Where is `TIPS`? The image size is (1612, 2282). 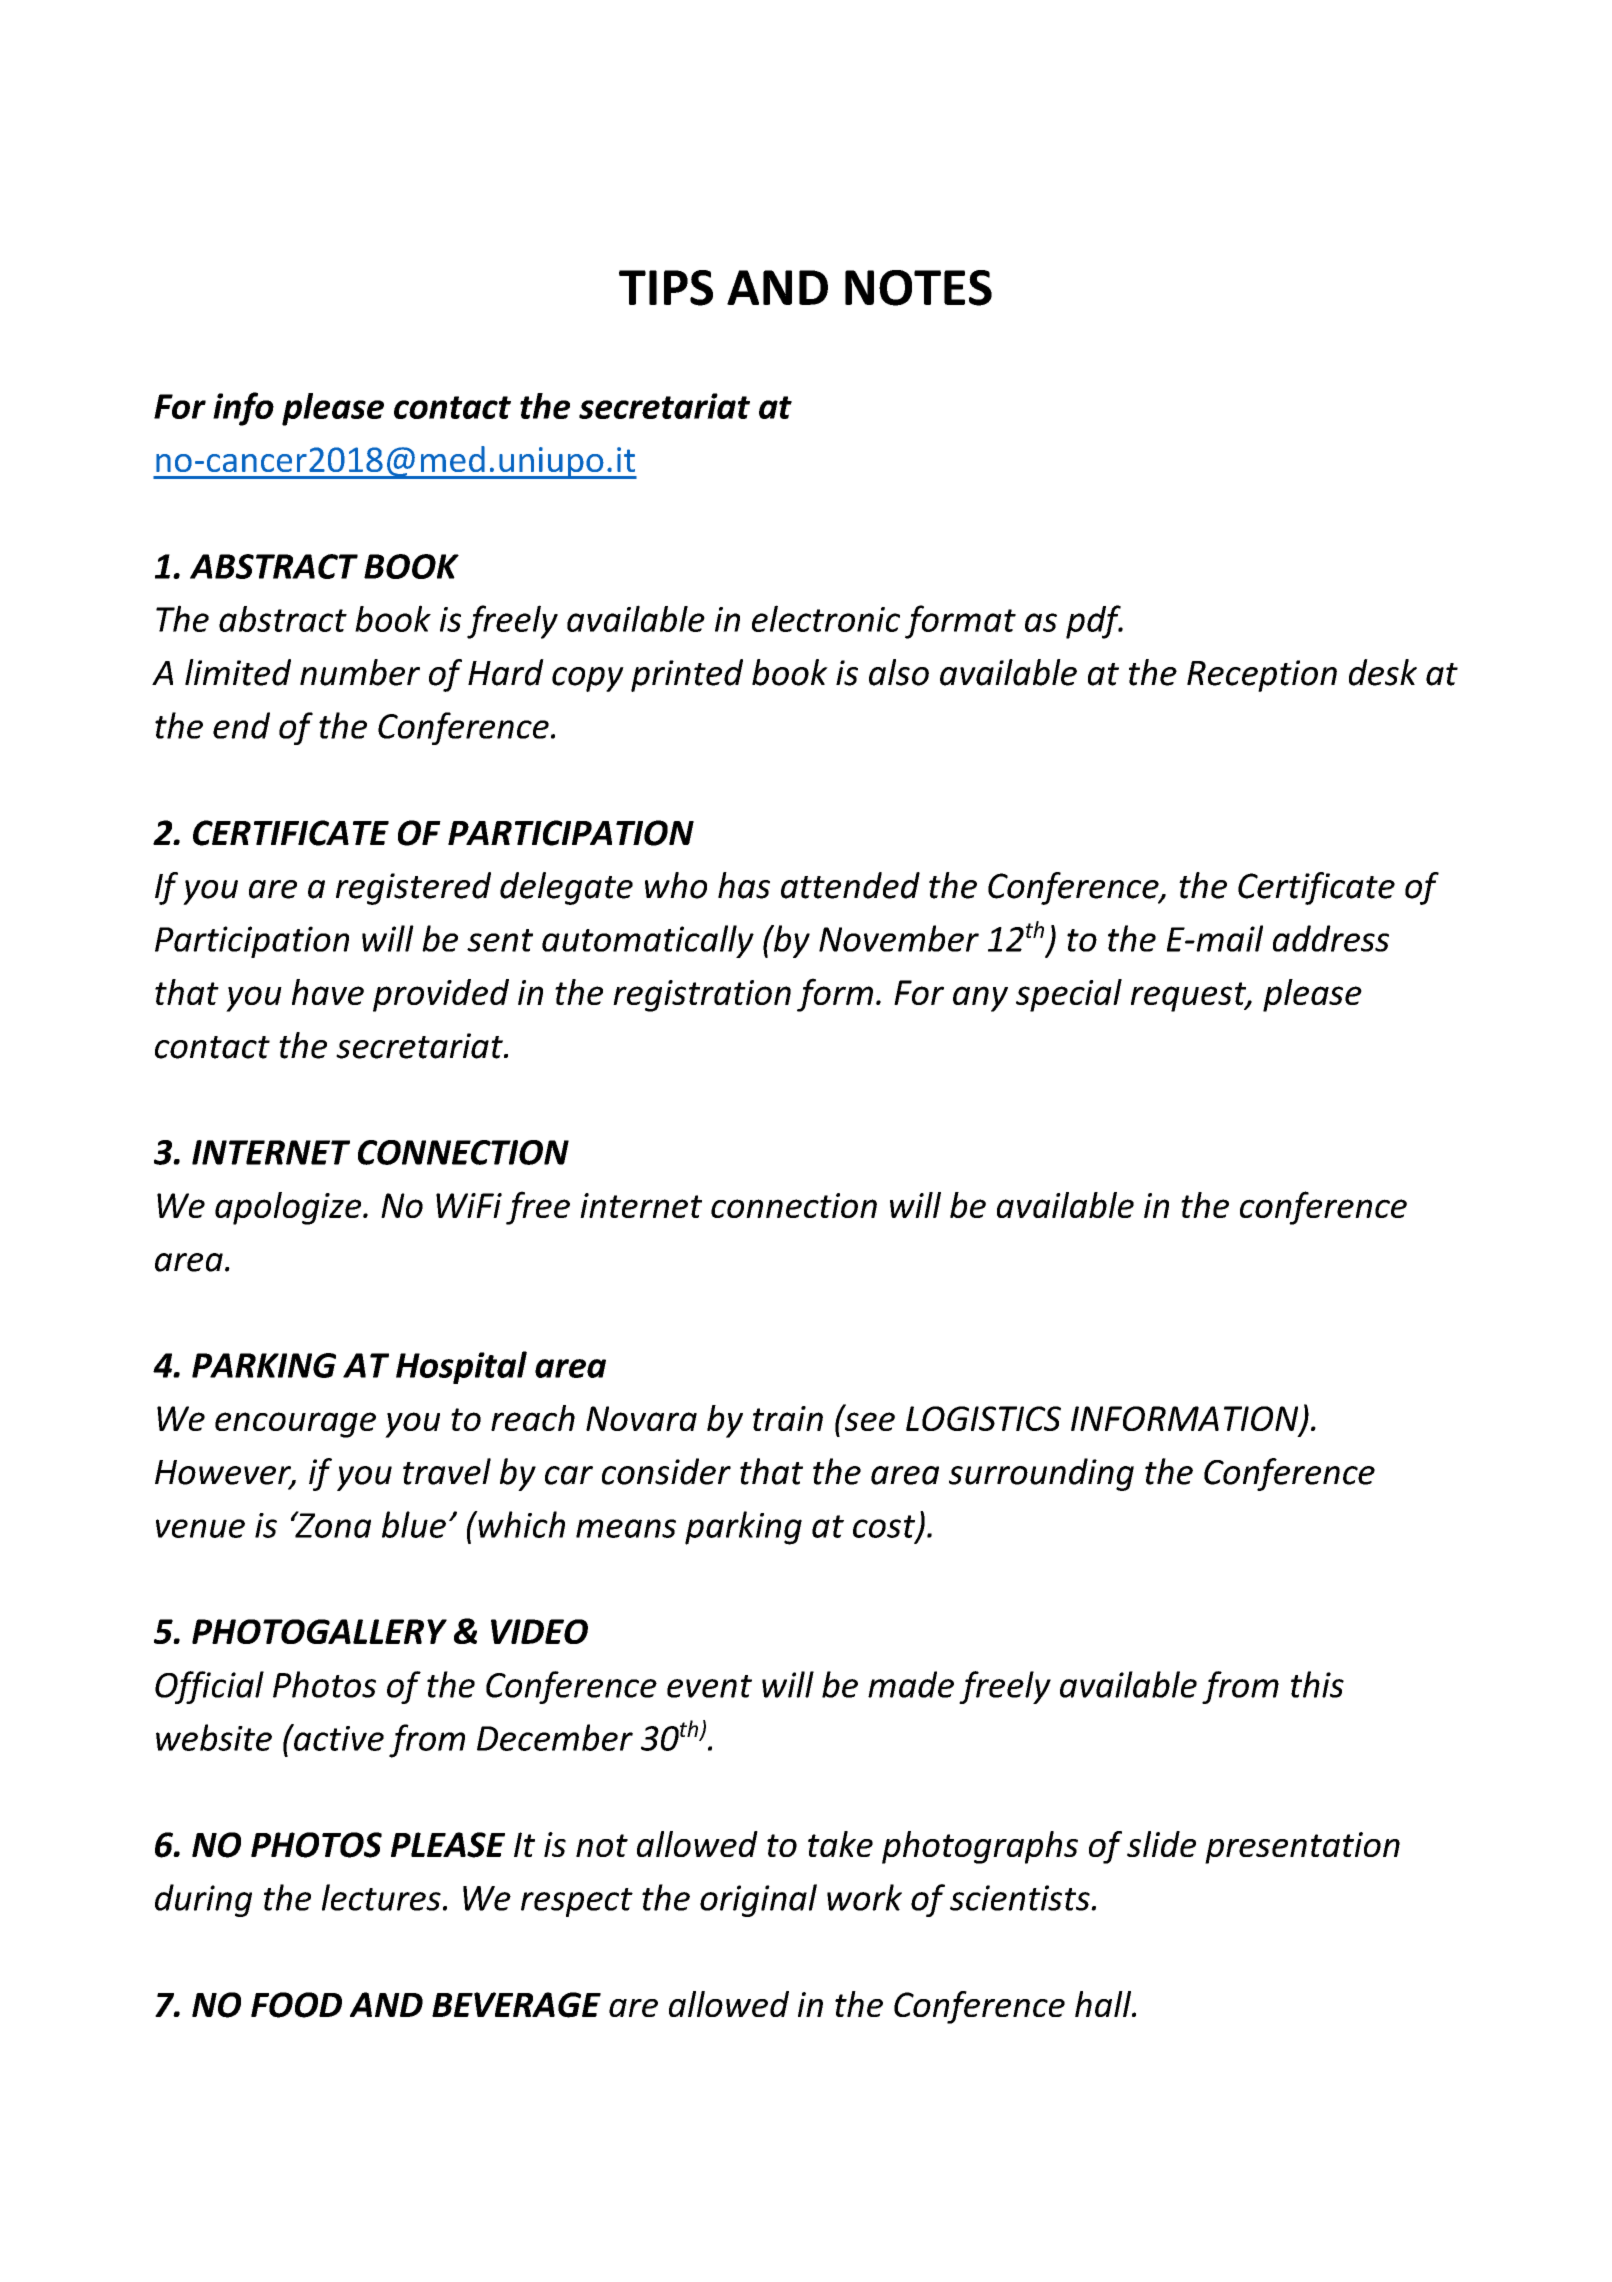
TIPS is located at coordinates (666, 288).
